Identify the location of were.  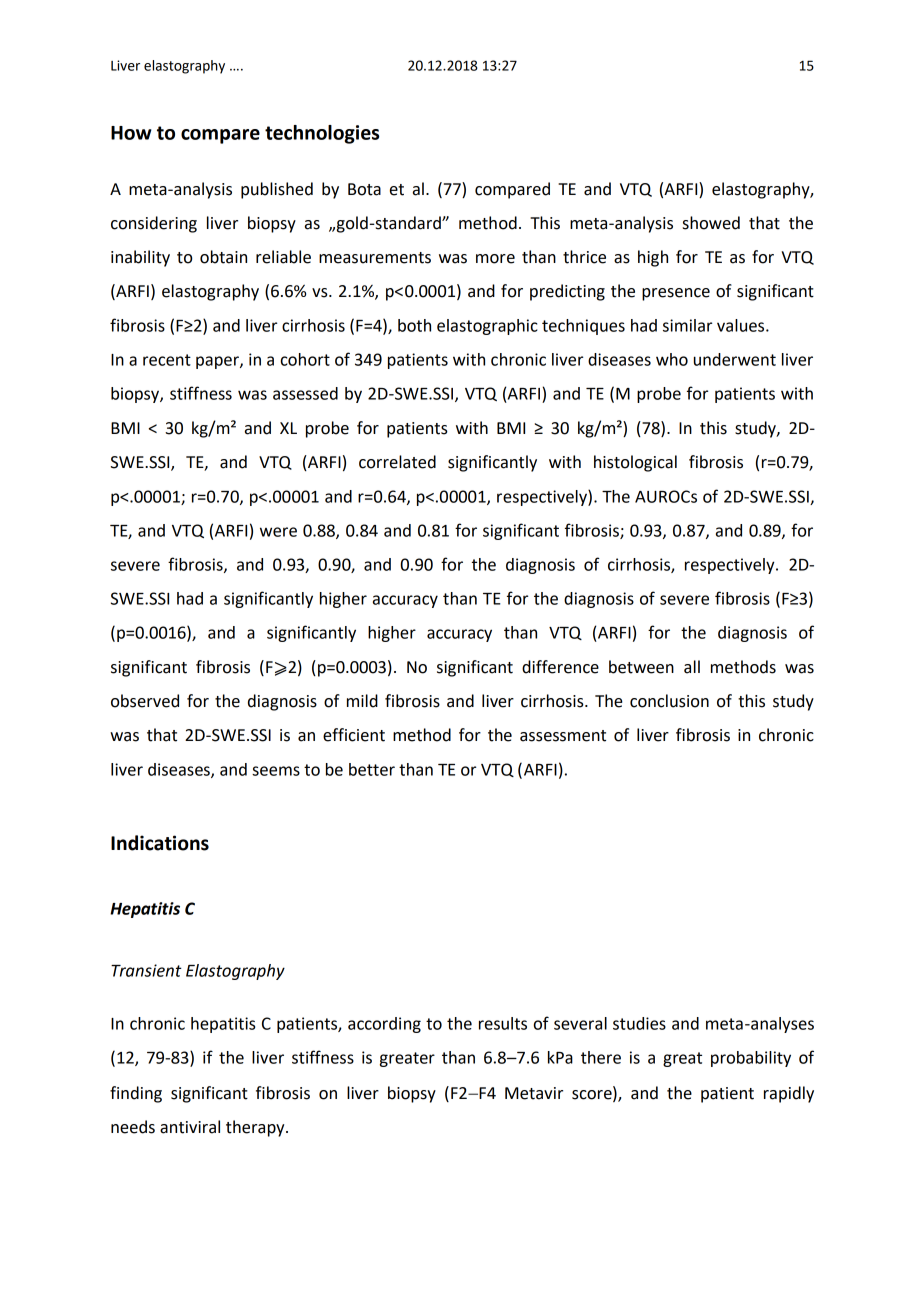
(278, 532).
